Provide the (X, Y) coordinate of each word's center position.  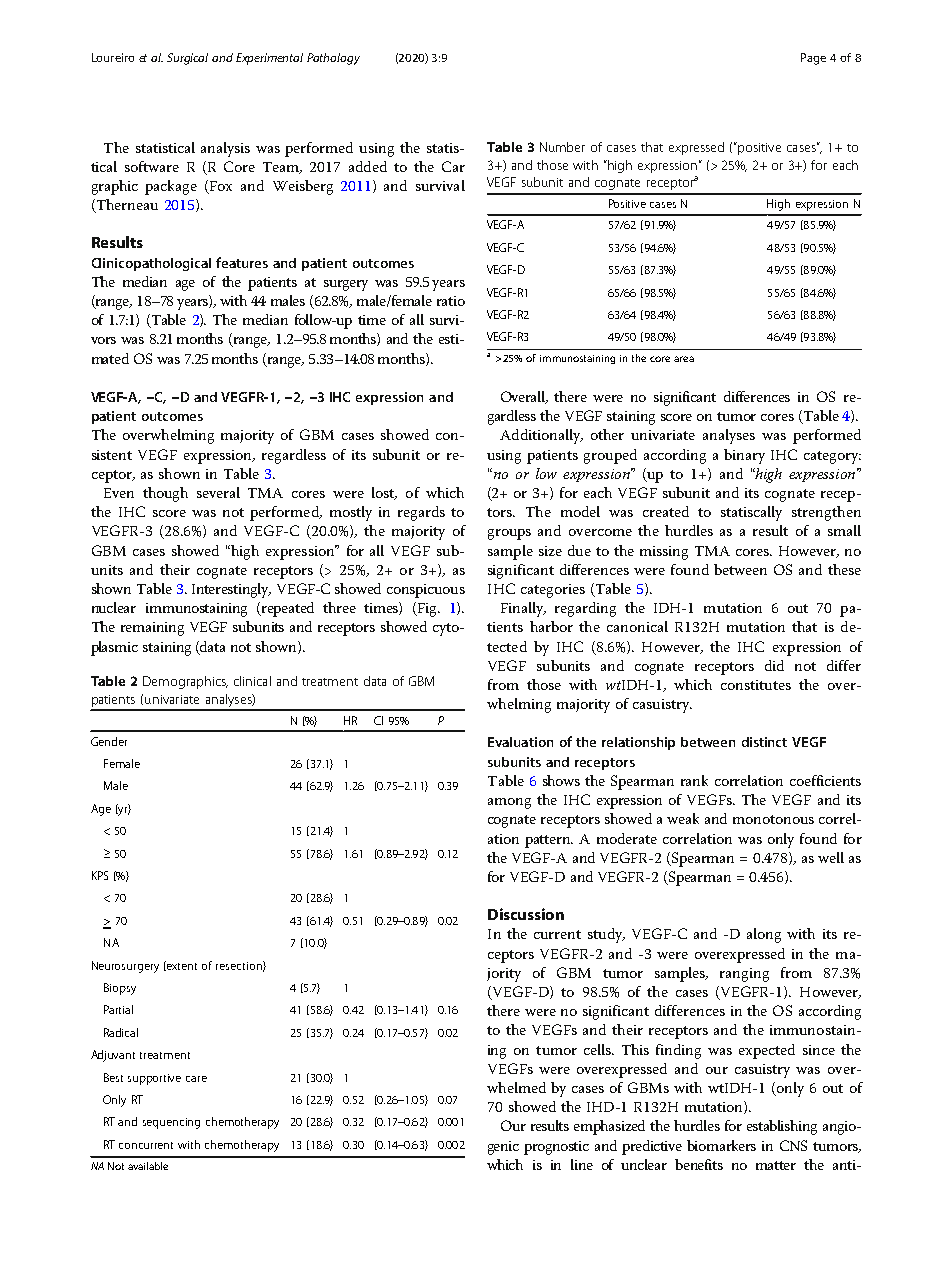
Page (813, 59)
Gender (109, 741)
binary (744, 456)
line (582, 1164)
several (218, 492)
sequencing (171, 1123)
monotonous (773, 819)
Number (562, 147)
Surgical (187, 59)
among (509, 803)
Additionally (541, 436)
